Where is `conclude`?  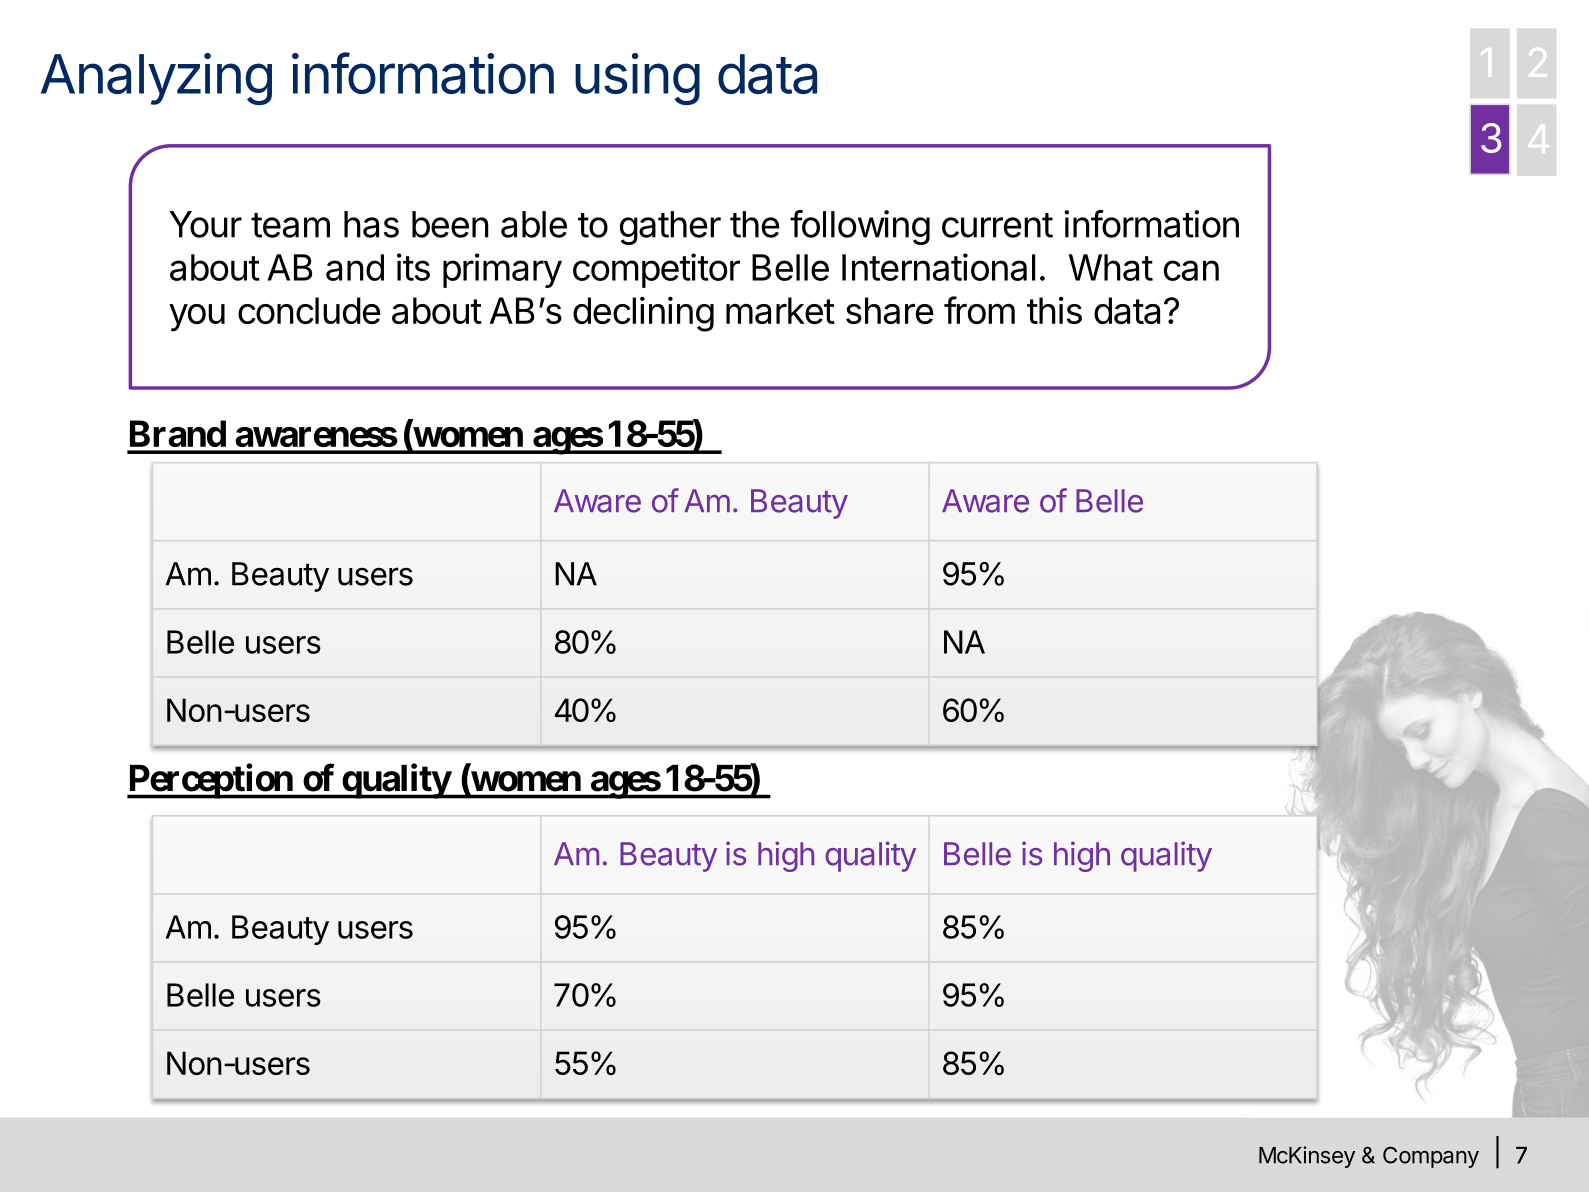 conclude is located at coordinates (309, 310).
